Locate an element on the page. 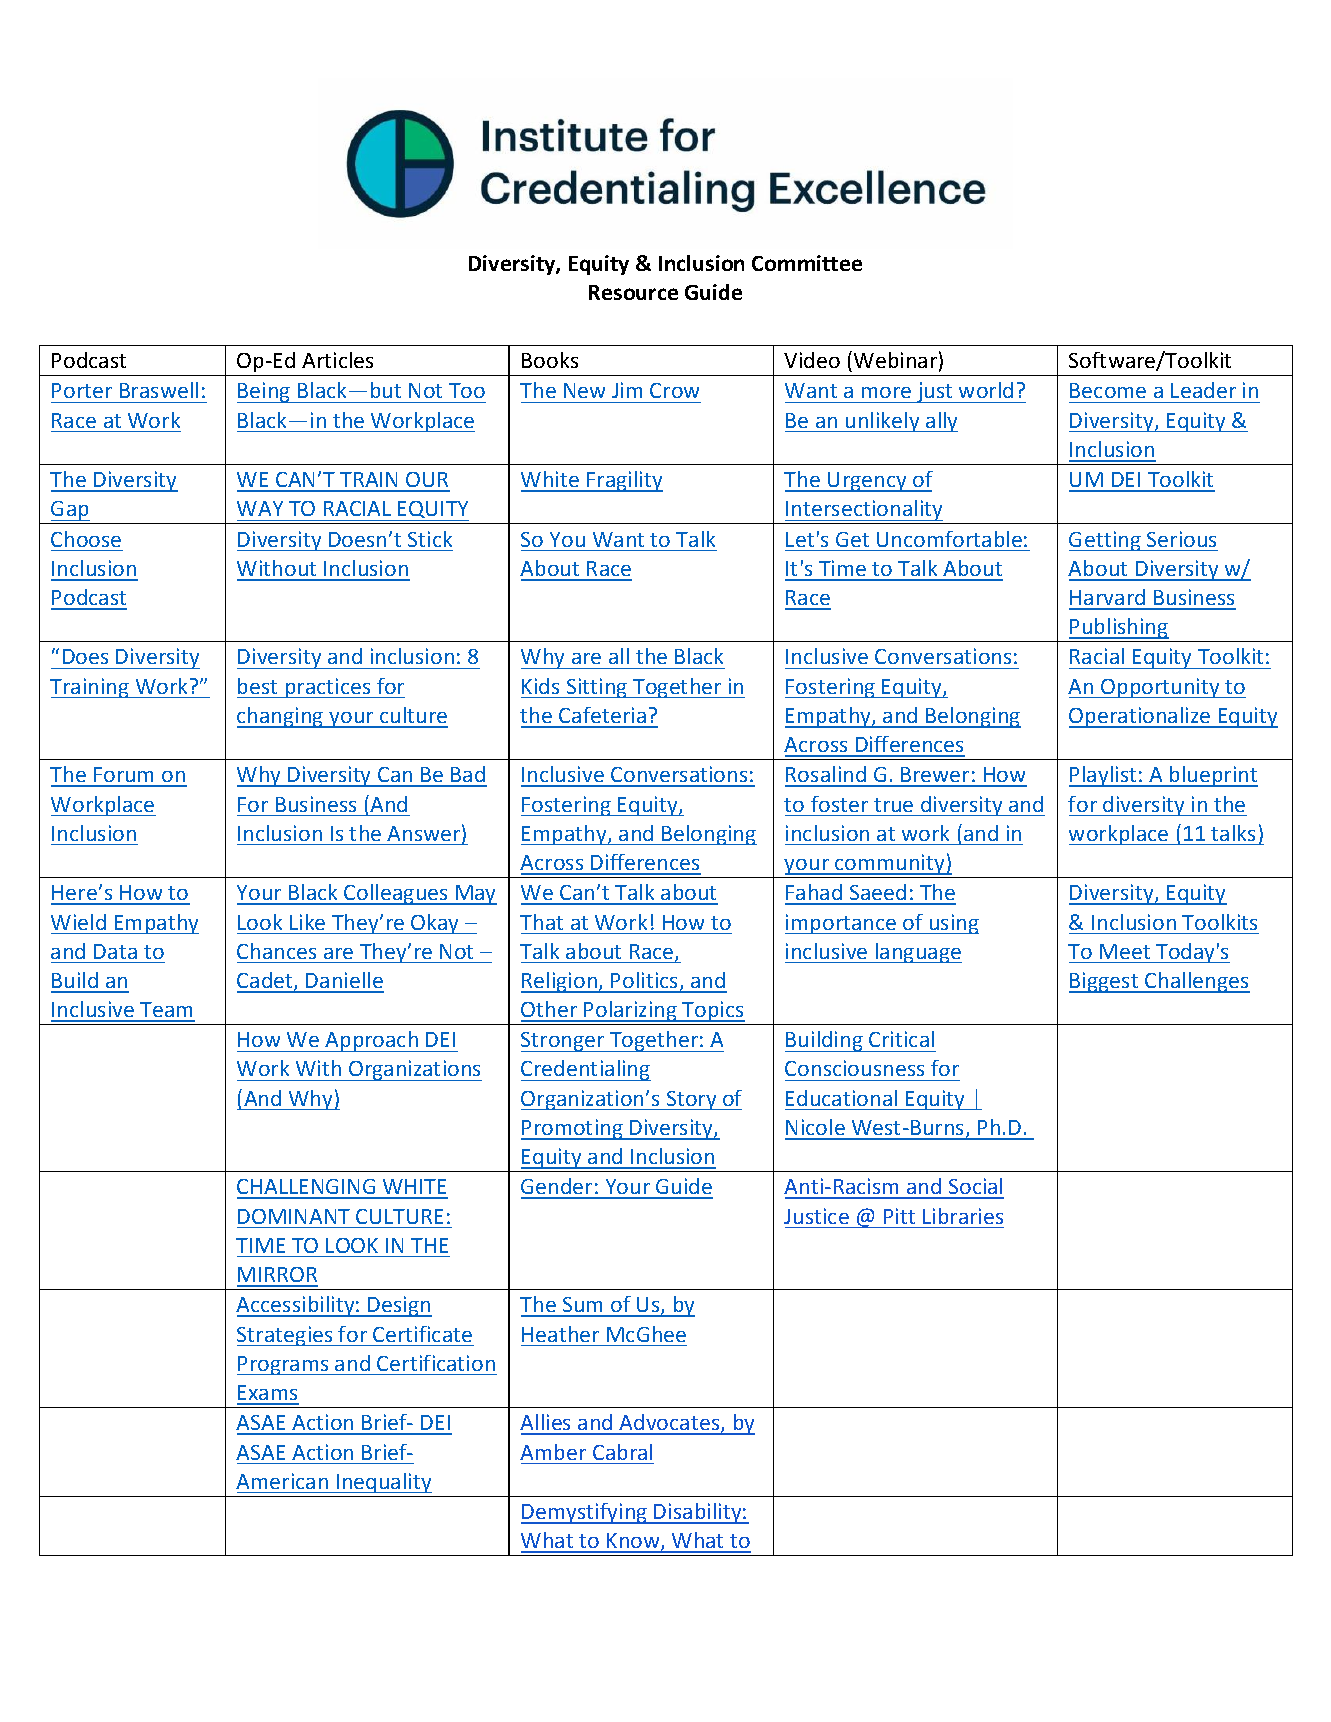  Resource is located at coordinates (633, 292).
